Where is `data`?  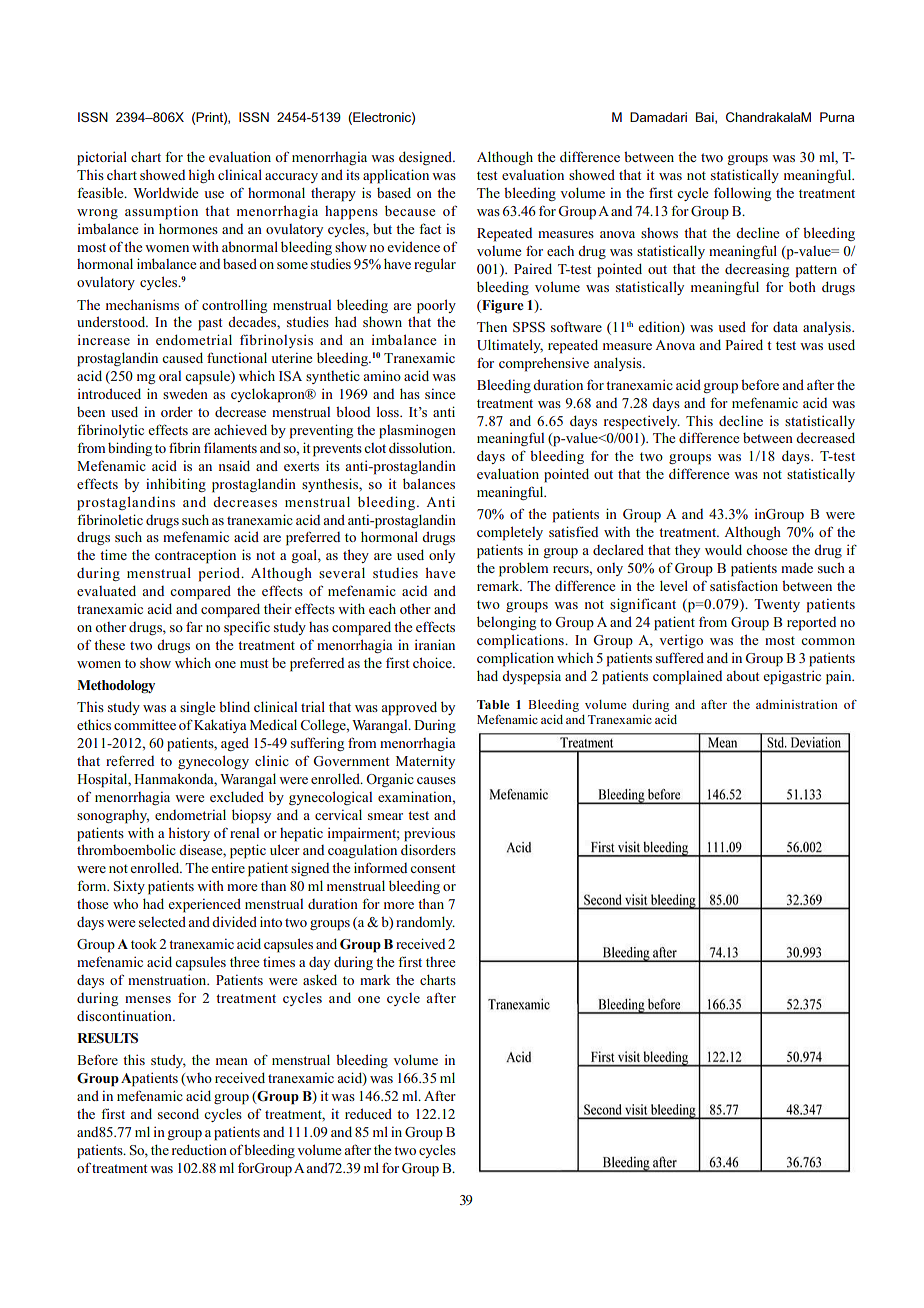 data is located at coordinates (785, 327).
